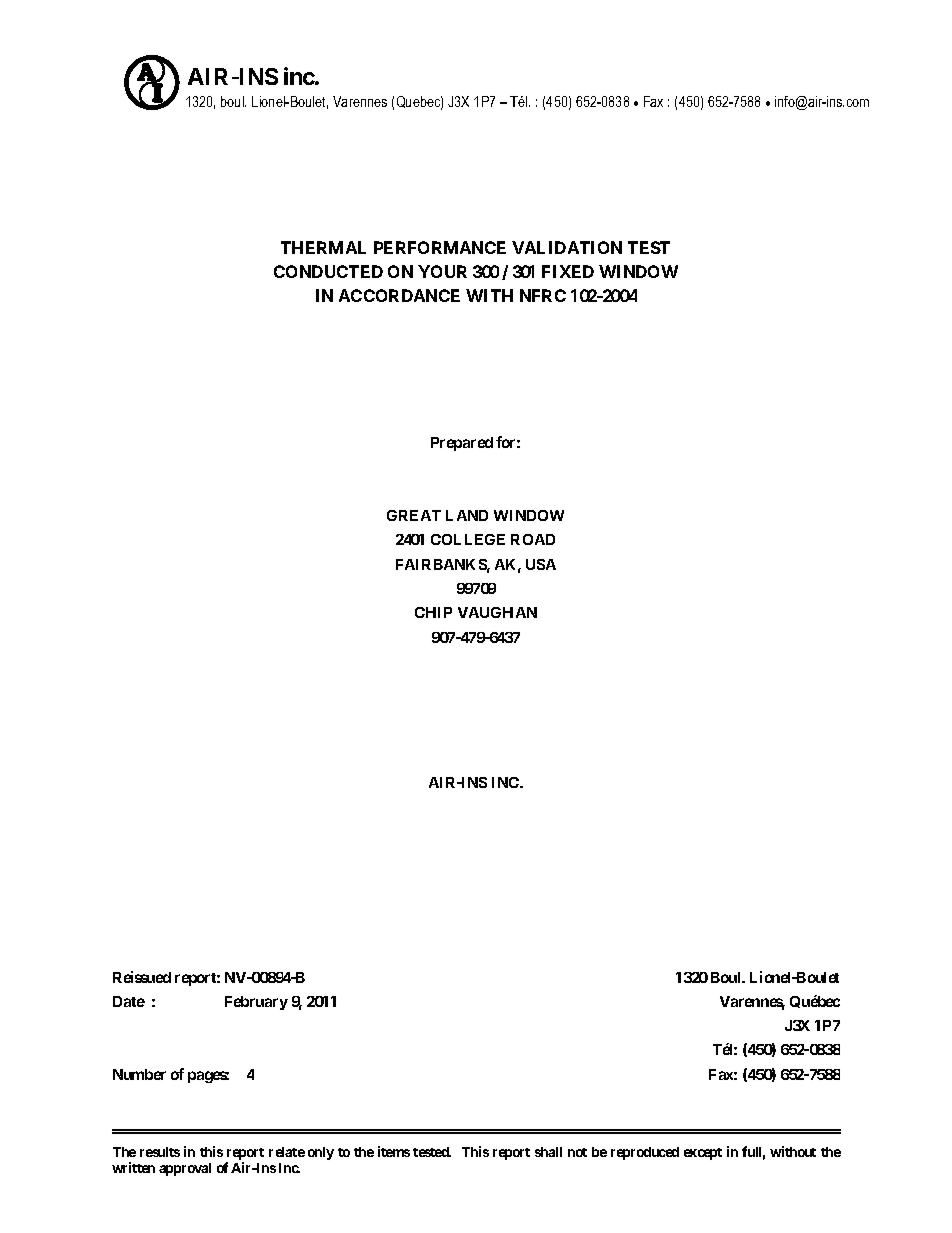 The image size is (952, 1233). What do you see at coordinates (645, 1153) in the screenshot?
I see `reproduced` at bounding box center [645, 1153].
